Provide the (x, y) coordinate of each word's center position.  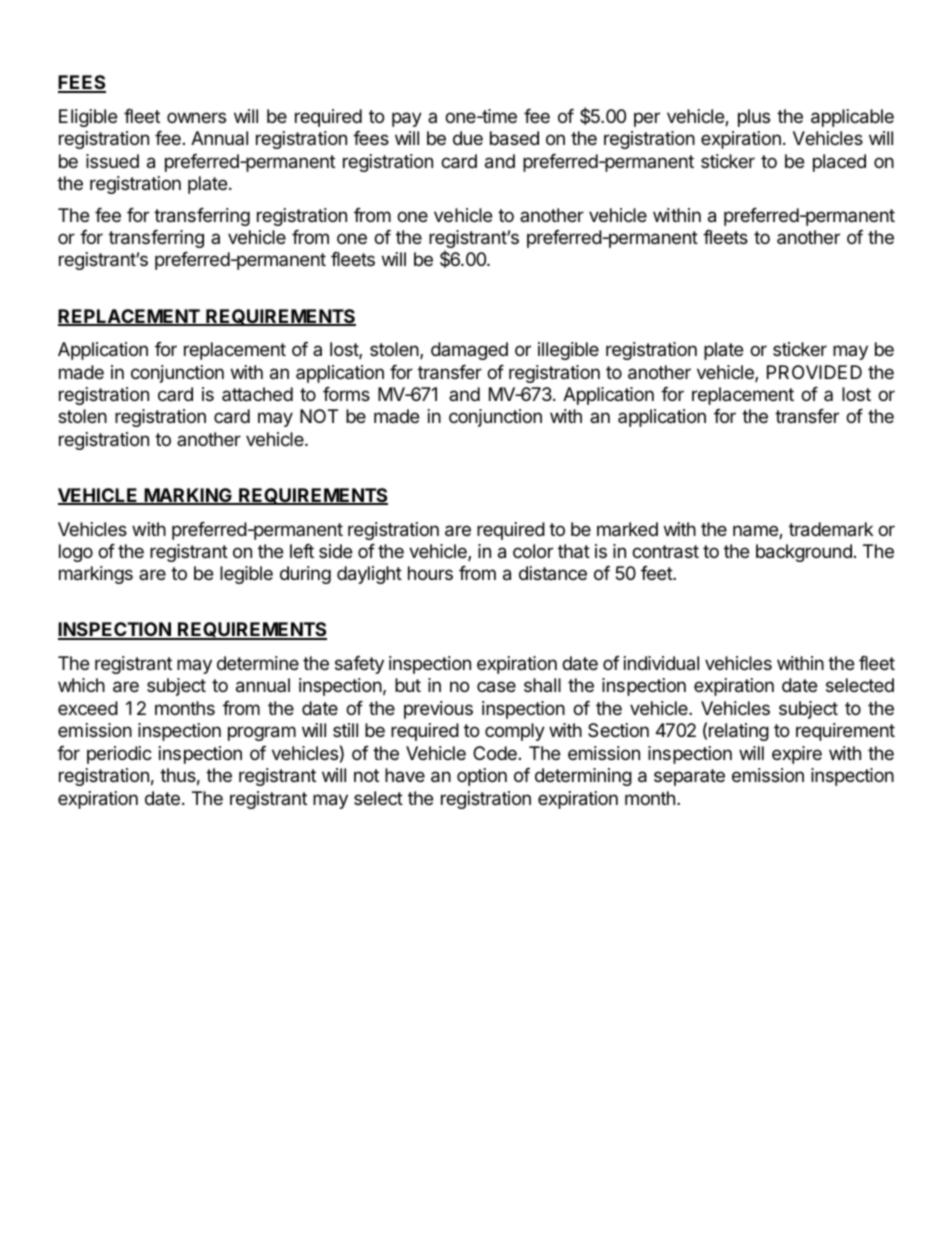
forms (346, 394)
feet (657, 573)
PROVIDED (814, 372)
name (756, 532)
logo (76, 553)
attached (257, 394)
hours (430, 573)
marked (627, 529)
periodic (119, 755)
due (468, 138)
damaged (469, 351)
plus (754, 118)
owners (196, 117)
